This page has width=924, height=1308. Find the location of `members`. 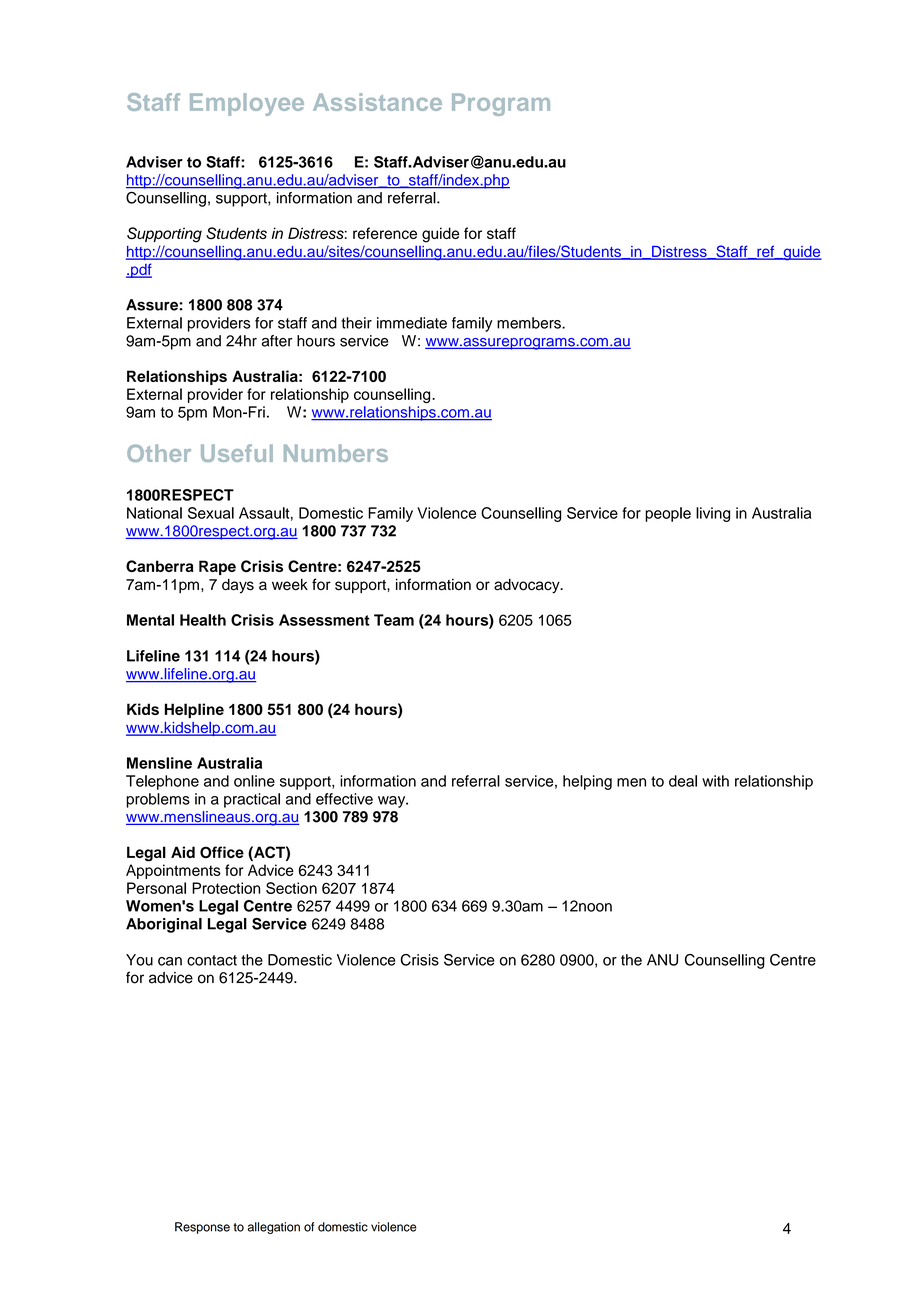

members is located at coordinates (530, 323).
